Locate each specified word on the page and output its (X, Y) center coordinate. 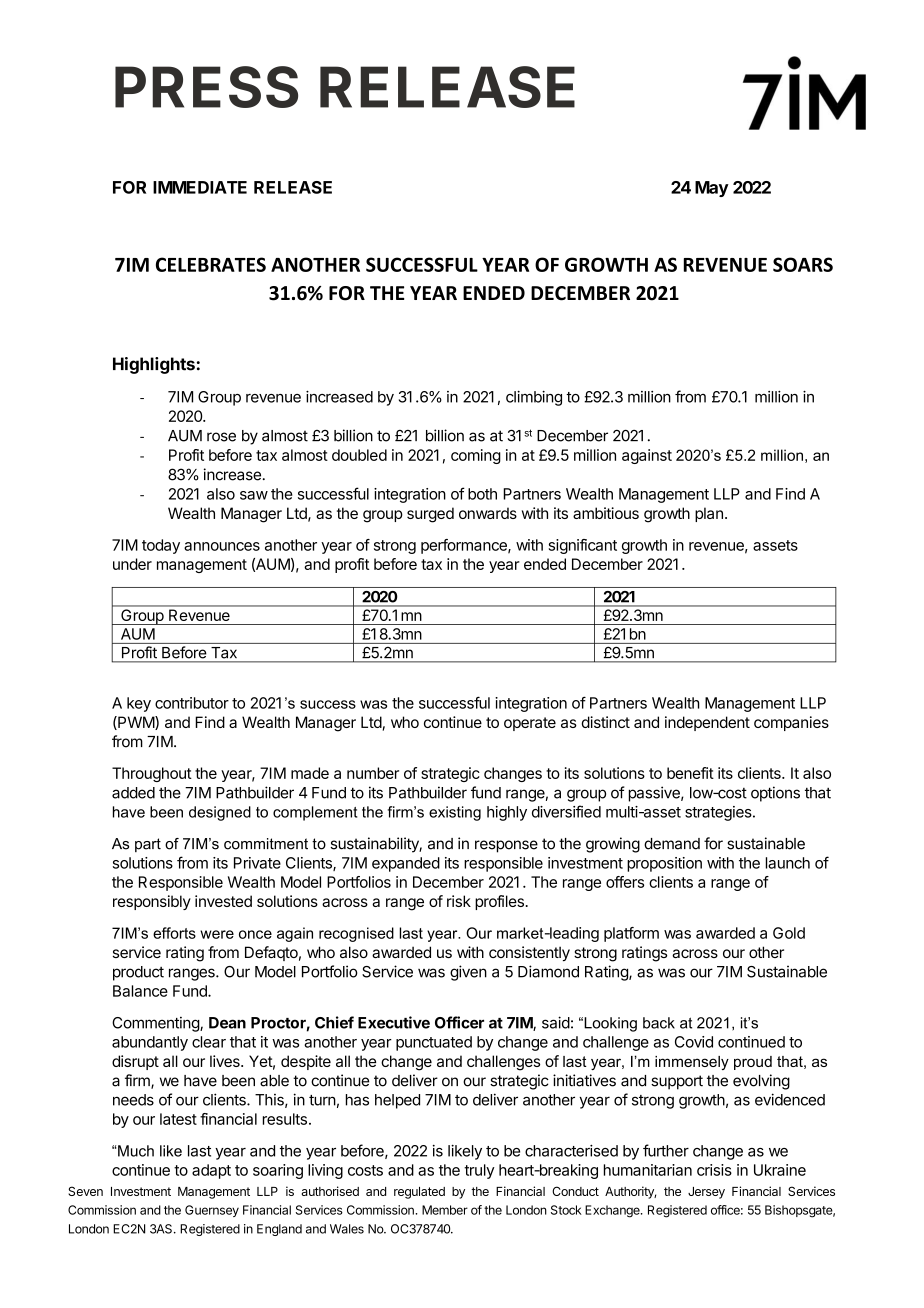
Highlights (154, 365)
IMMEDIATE (200, 187)
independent (707, 723)
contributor (192, 703)
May (712, 189)
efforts (174, 933)
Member (445, 1210)
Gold (789, 933)
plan (709, 514)
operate (530, 724)
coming (476, 456)
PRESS (206, 87)
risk (459, 901)
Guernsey (212, 1211)
